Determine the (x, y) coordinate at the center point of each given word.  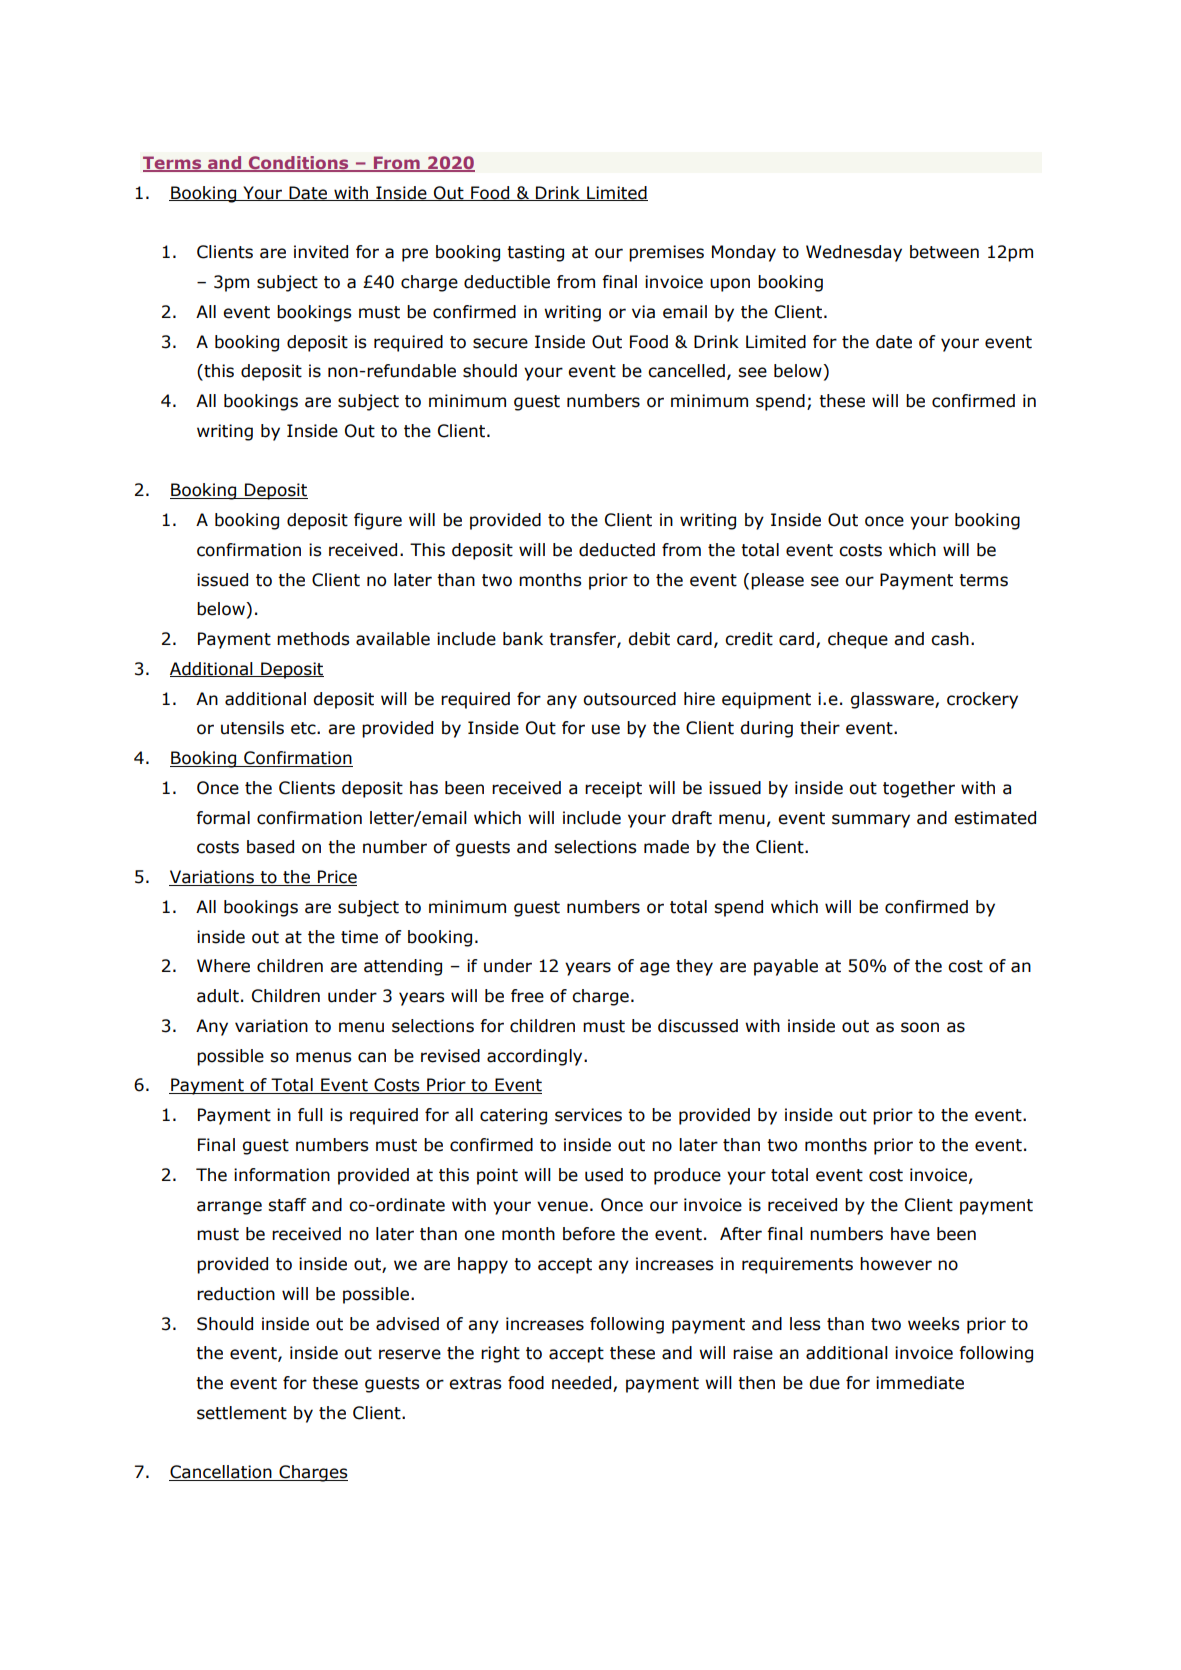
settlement (242, 1413)
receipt (613, 789)
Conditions (299, 164)
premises (666, 253)
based (270, 847)
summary (871, 821)
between (944, 252)
